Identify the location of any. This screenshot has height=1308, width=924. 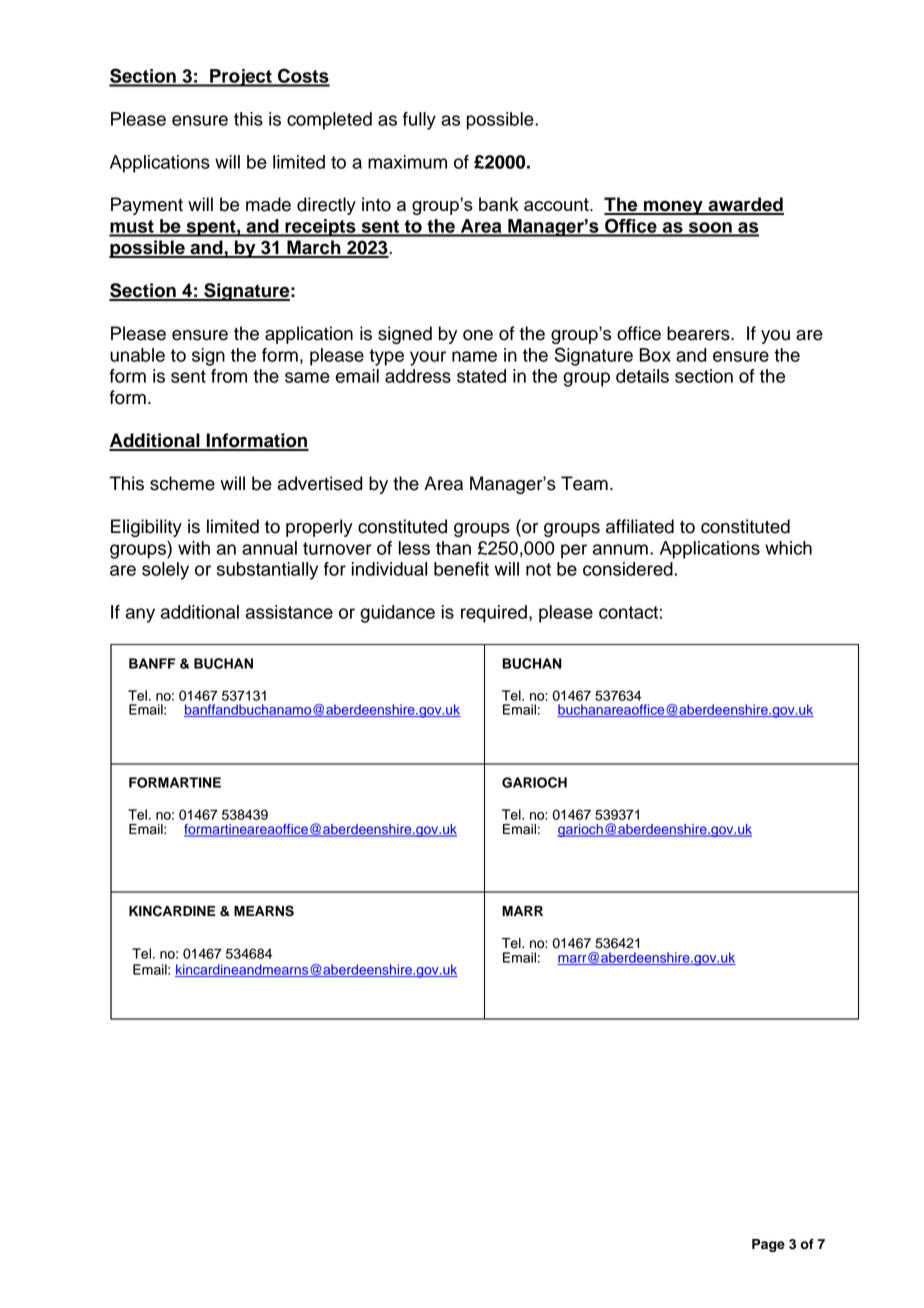
(140, 615).
